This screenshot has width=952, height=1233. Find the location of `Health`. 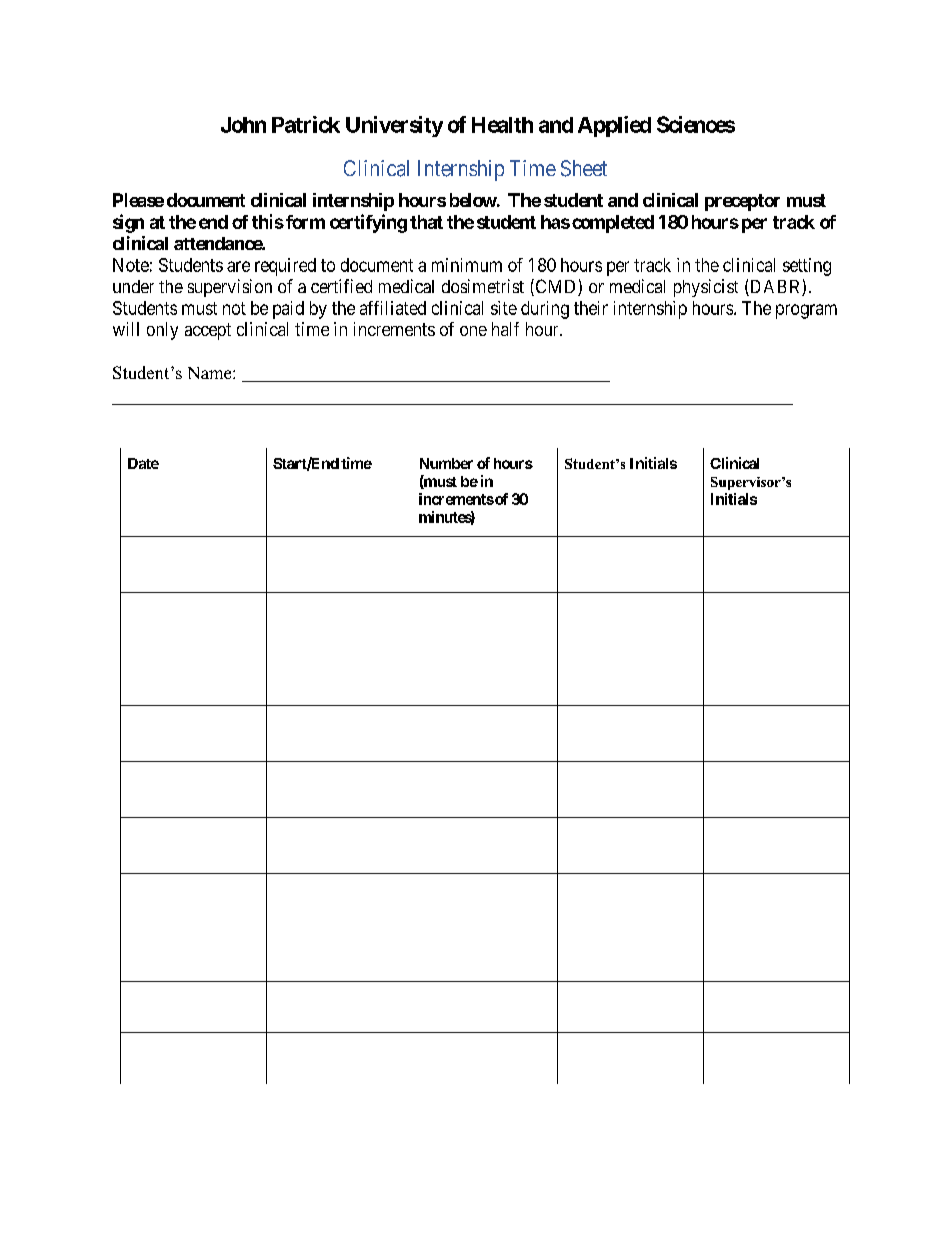

Health is located at coordinates (502, 125).
